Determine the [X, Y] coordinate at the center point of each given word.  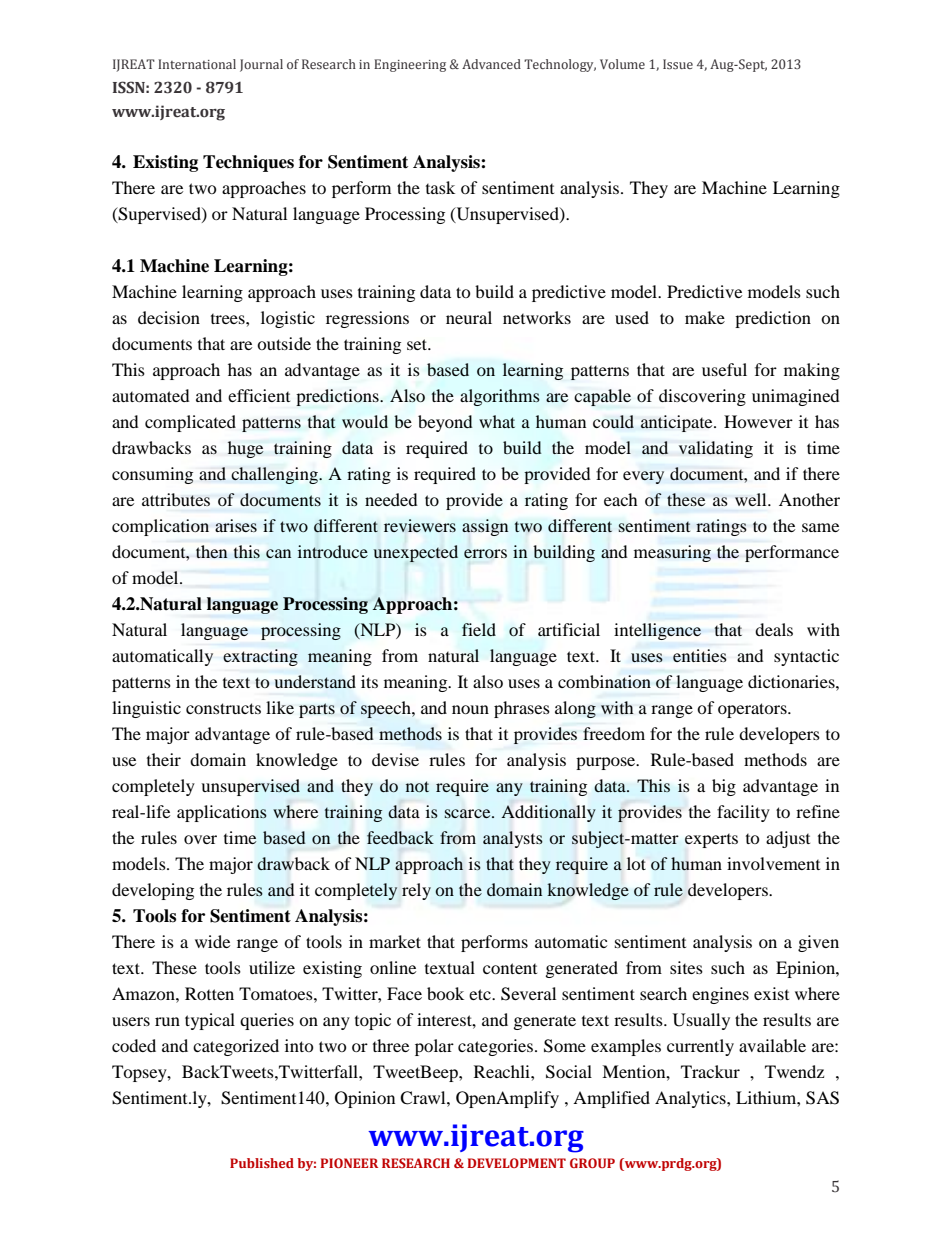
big [724, 787]
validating [716, 449]
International [197, 64]
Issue [678, 64]
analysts [513, 839]
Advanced [491, 64]
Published [262, 1163]
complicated [190, 423]
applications [222, 813]
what [497, 421]
